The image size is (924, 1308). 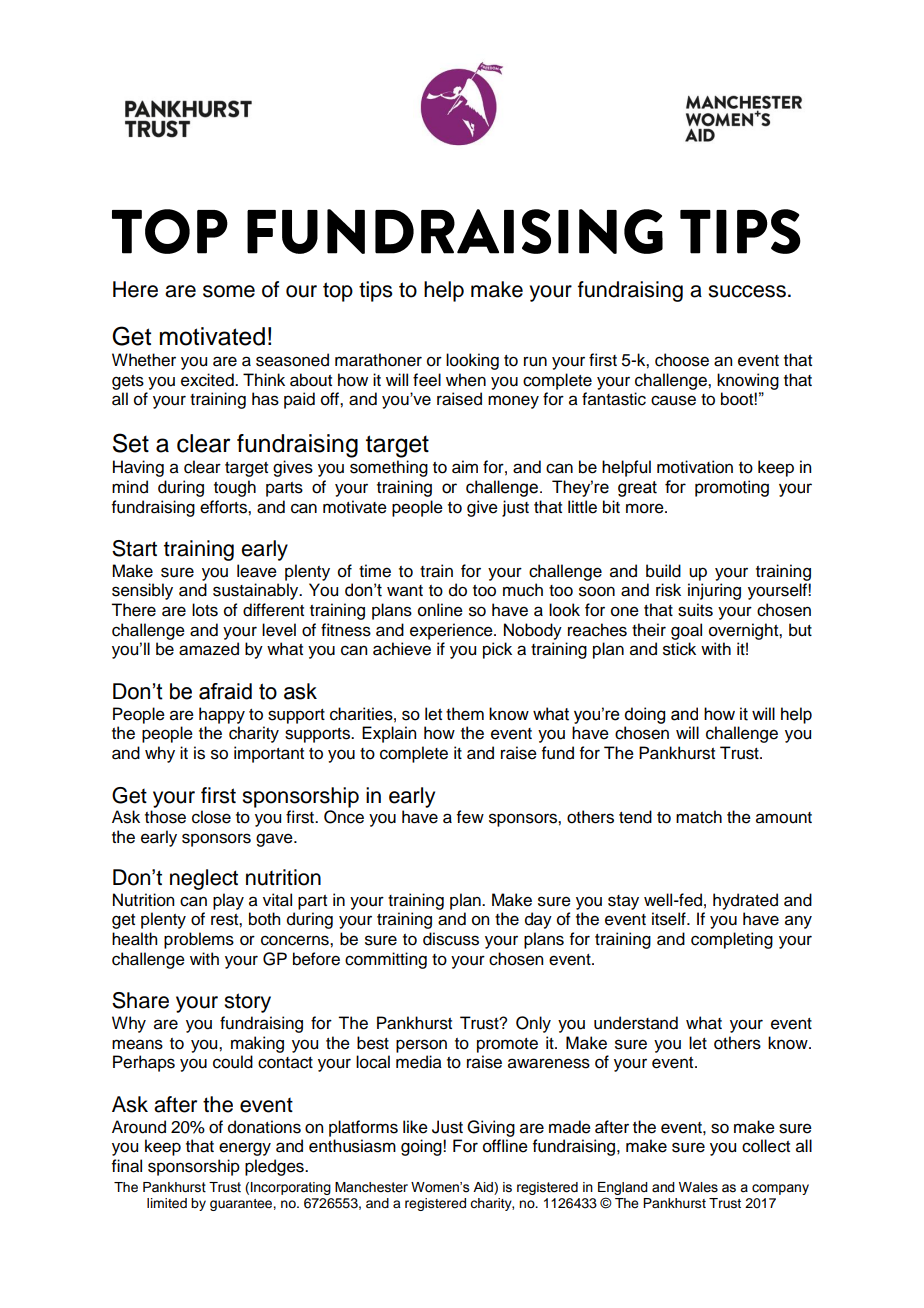 I want to click on Whether, so click(x=144, y=360).
